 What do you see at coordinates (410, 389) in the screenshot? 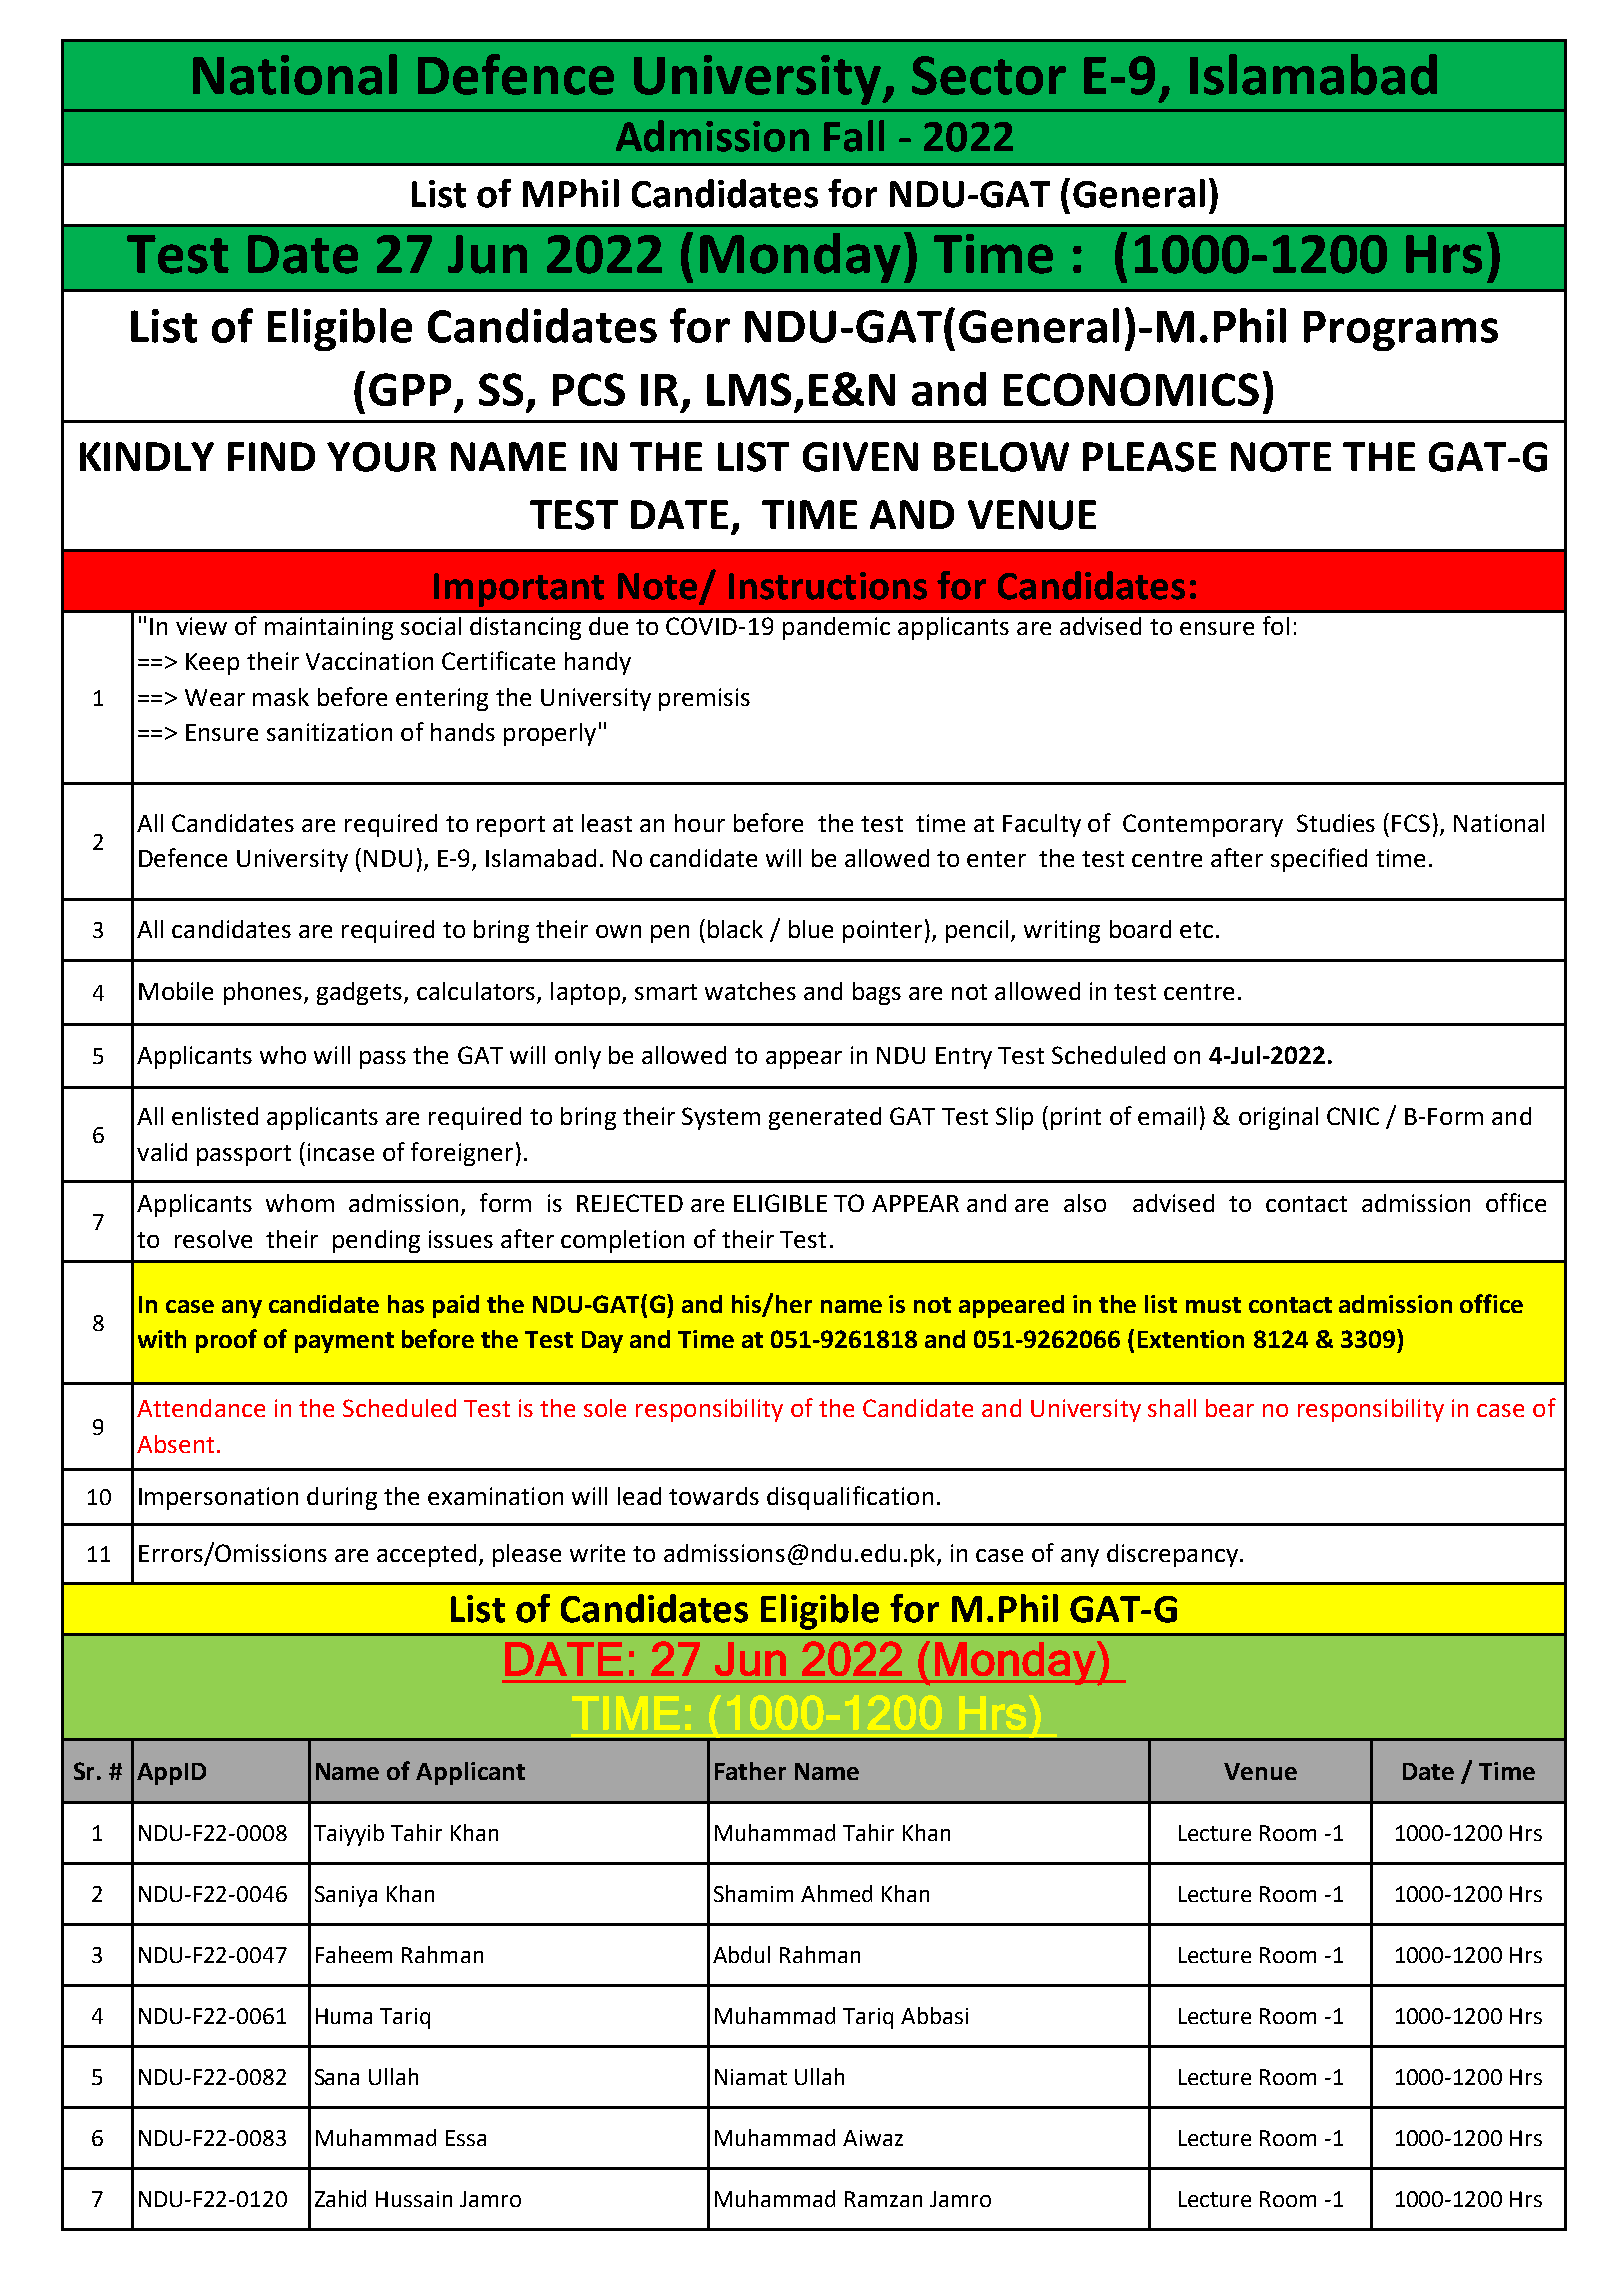
I see `GPP` at bounding box center [410, 389].
